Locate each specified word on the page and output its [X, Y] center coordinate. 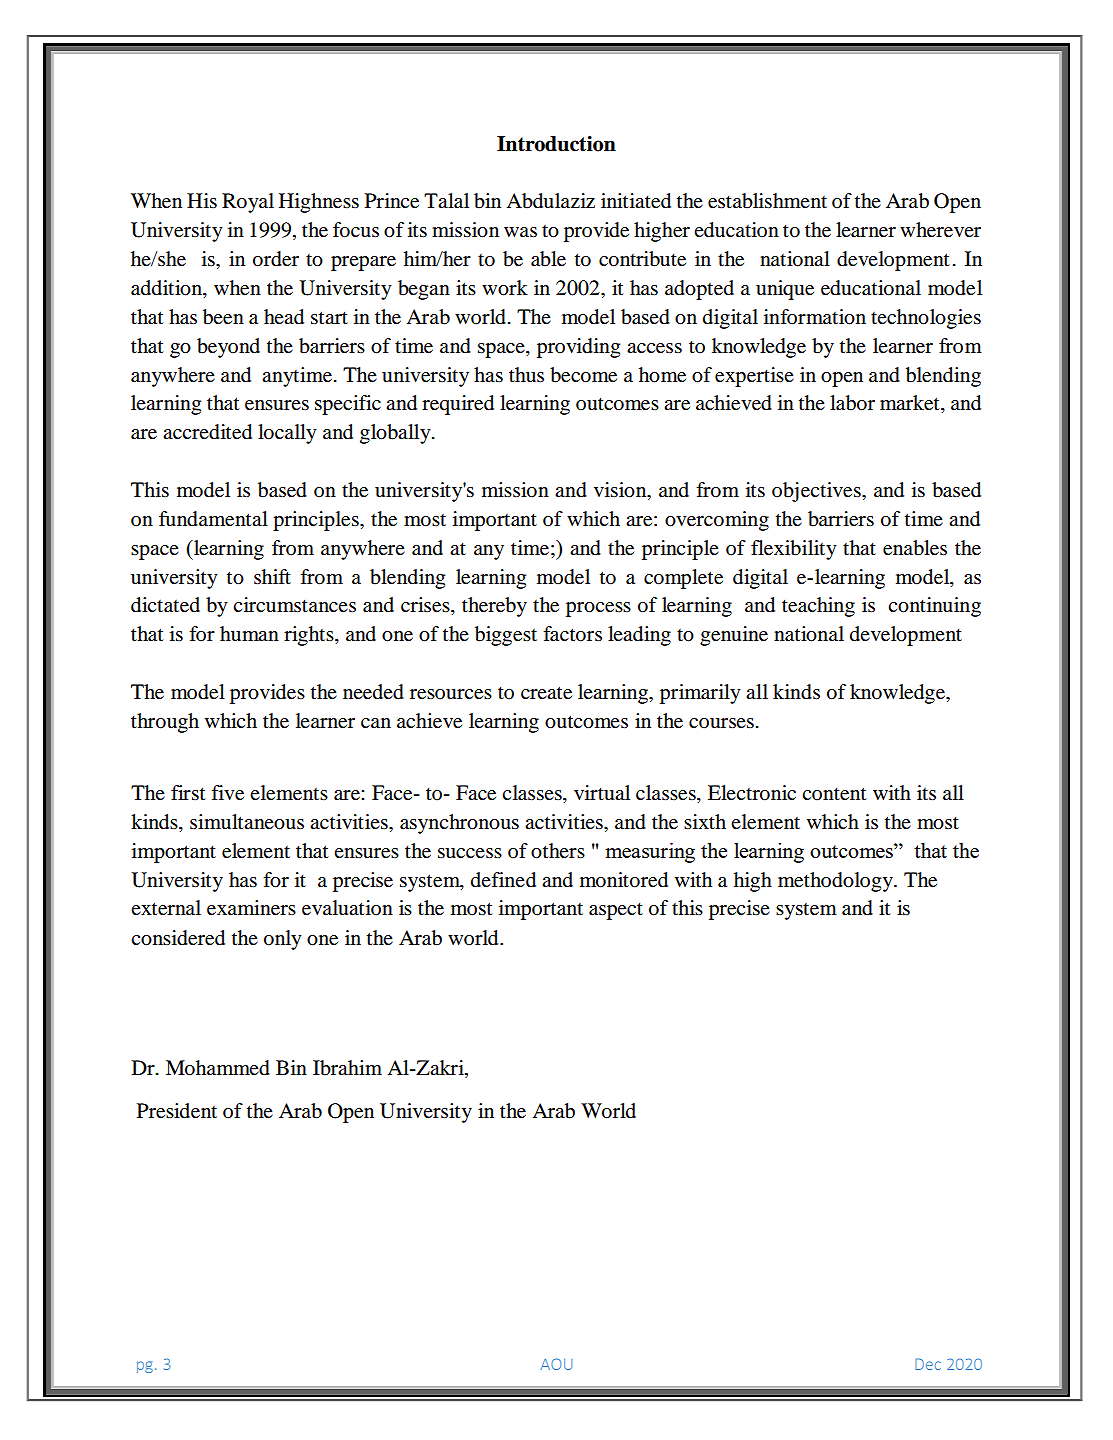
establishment [767, 201]
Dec [928, 1364]
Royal [248, 203]
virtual [602, 793]
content [834, 794]
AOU [557, 1364]
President [177, 1111]
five [227, 793]
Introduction [556, 144]
